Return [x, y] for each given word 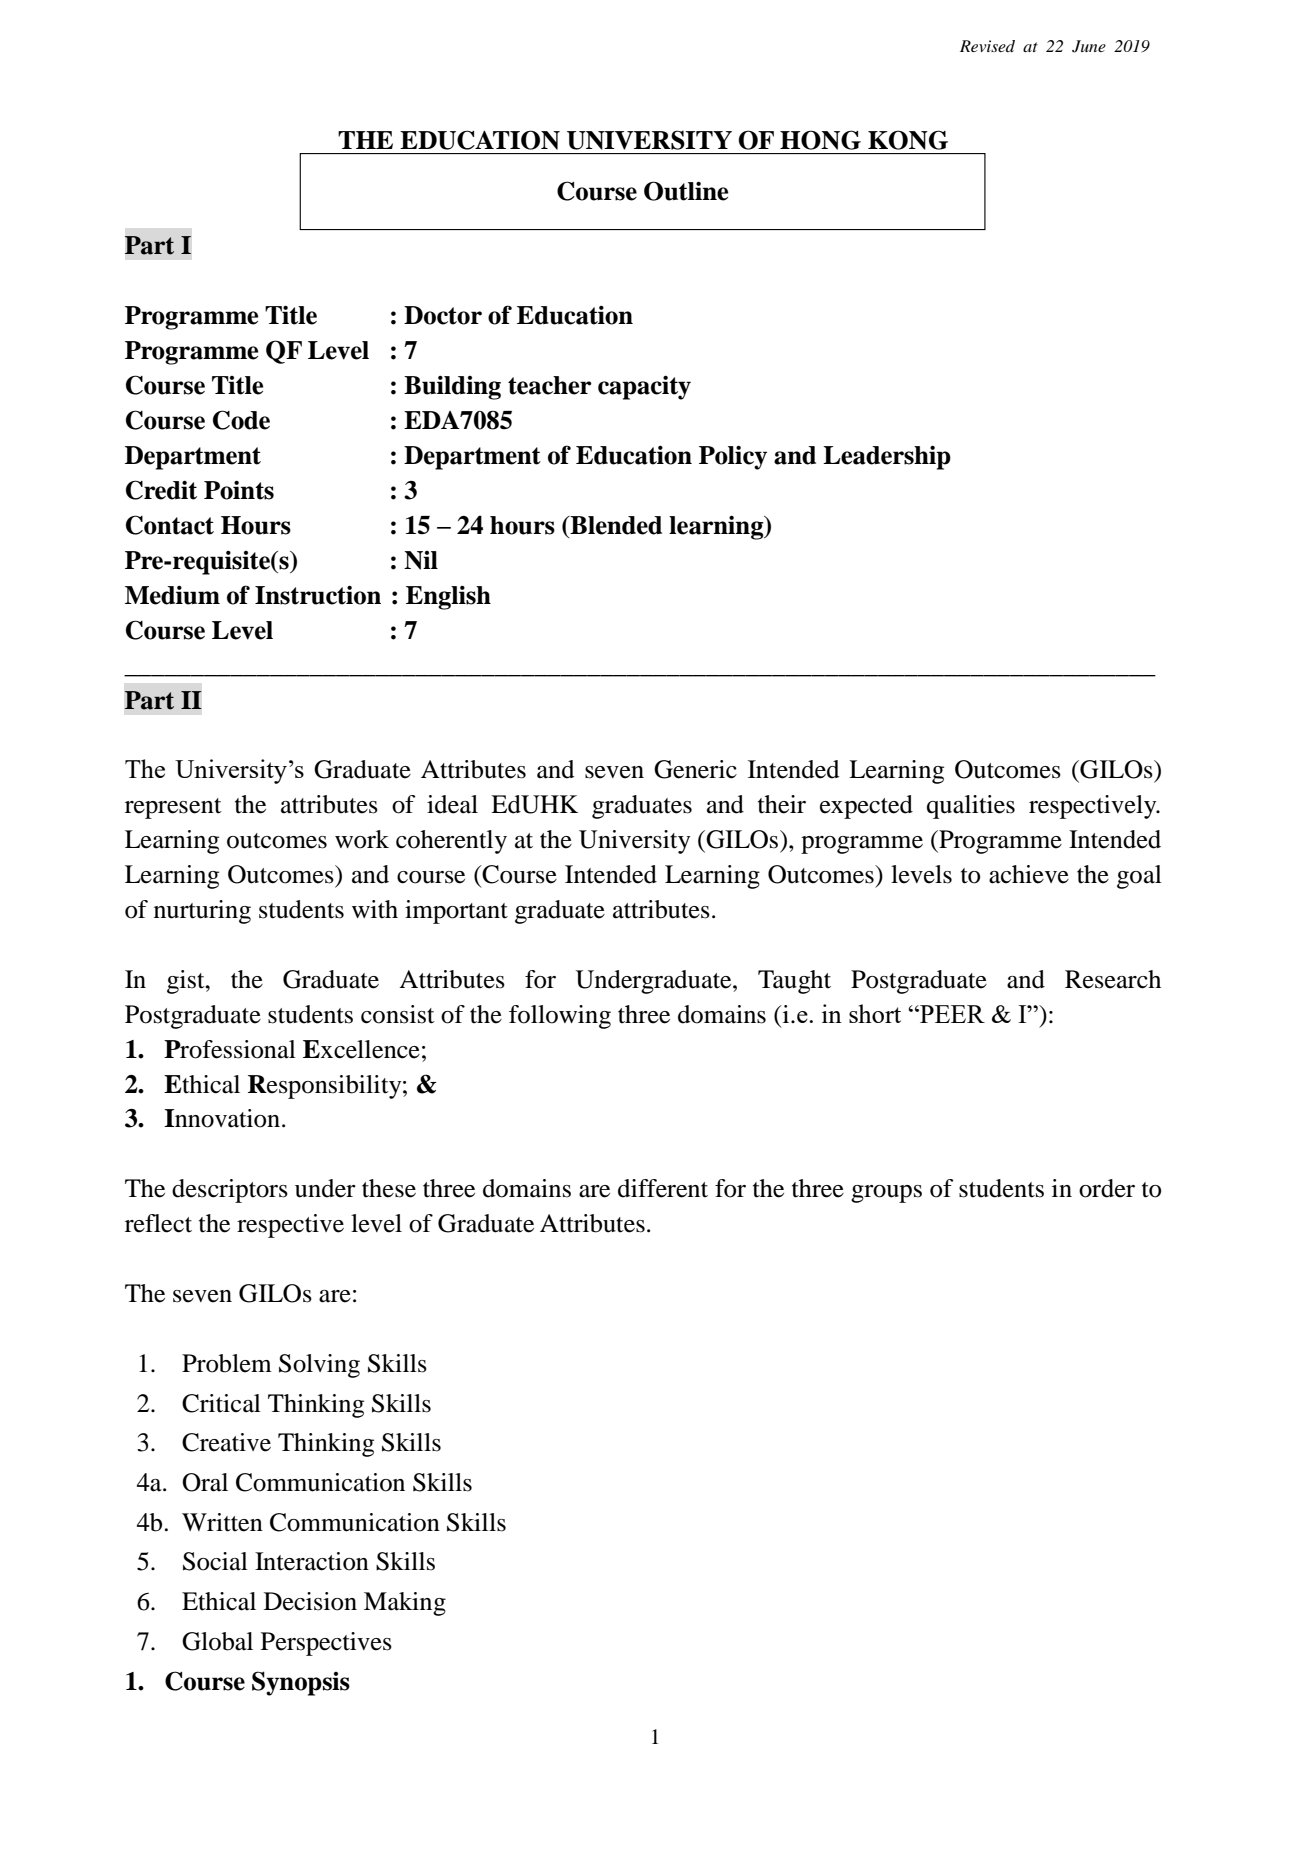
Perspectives [326, 1644]
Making [405, 1604]
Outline [686, 191]
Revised [987, 46]
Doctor [443, 315]
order [1107, 1188]
